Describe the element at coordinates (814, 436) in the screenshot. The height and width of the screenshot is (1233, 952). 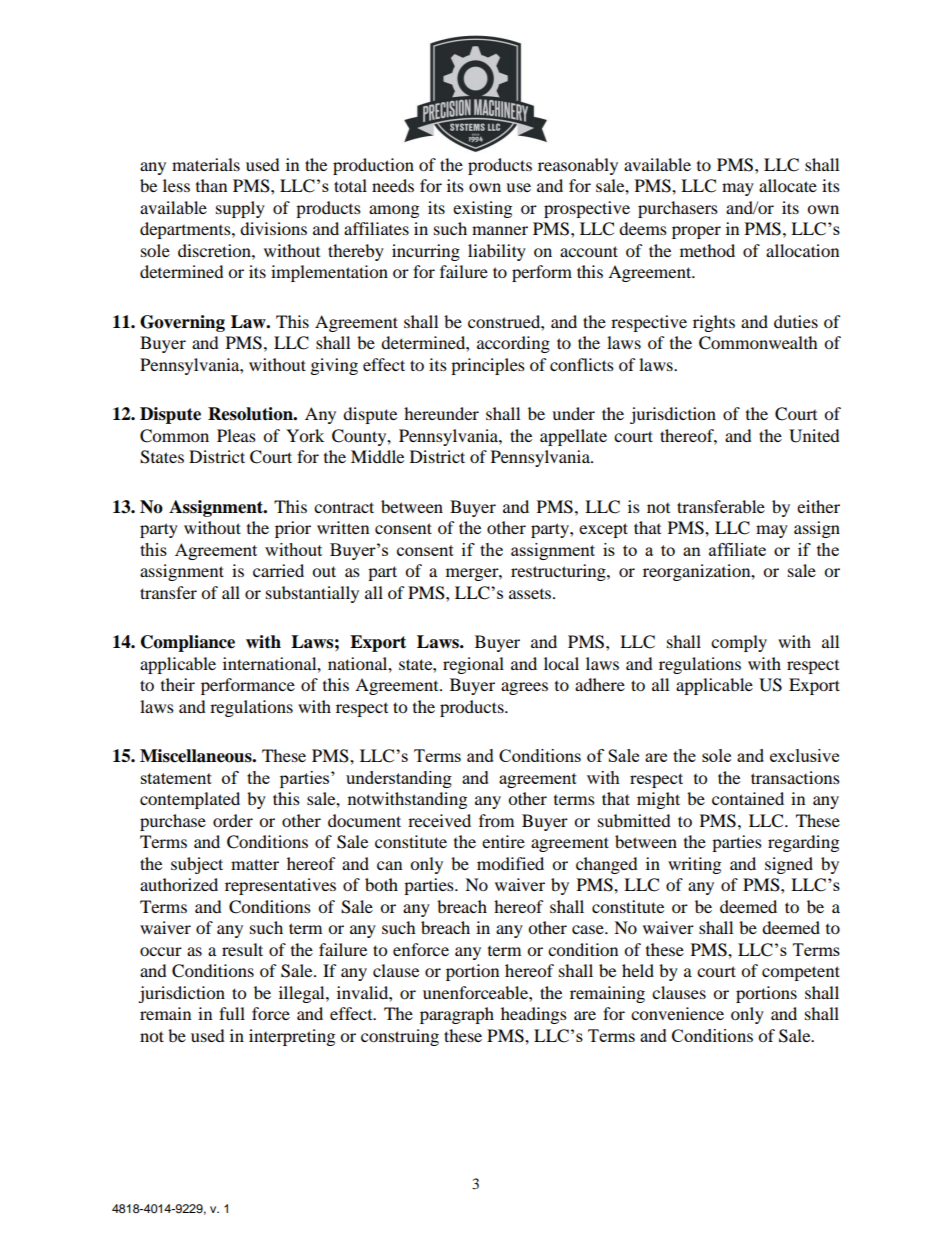
I see `United` at that location.
